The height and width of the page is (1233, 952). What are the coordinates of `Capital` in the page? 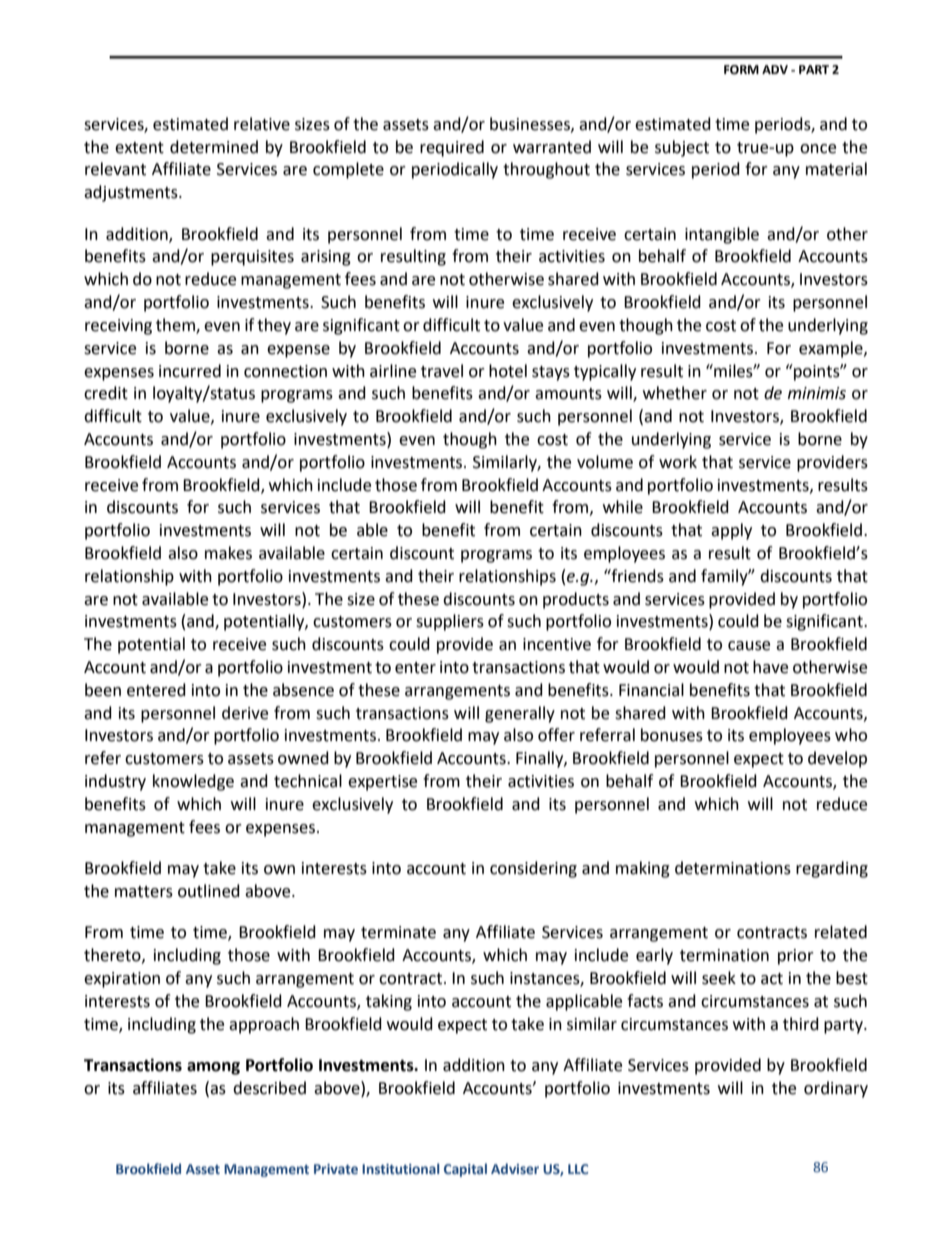 It's located at (465, 1170).
